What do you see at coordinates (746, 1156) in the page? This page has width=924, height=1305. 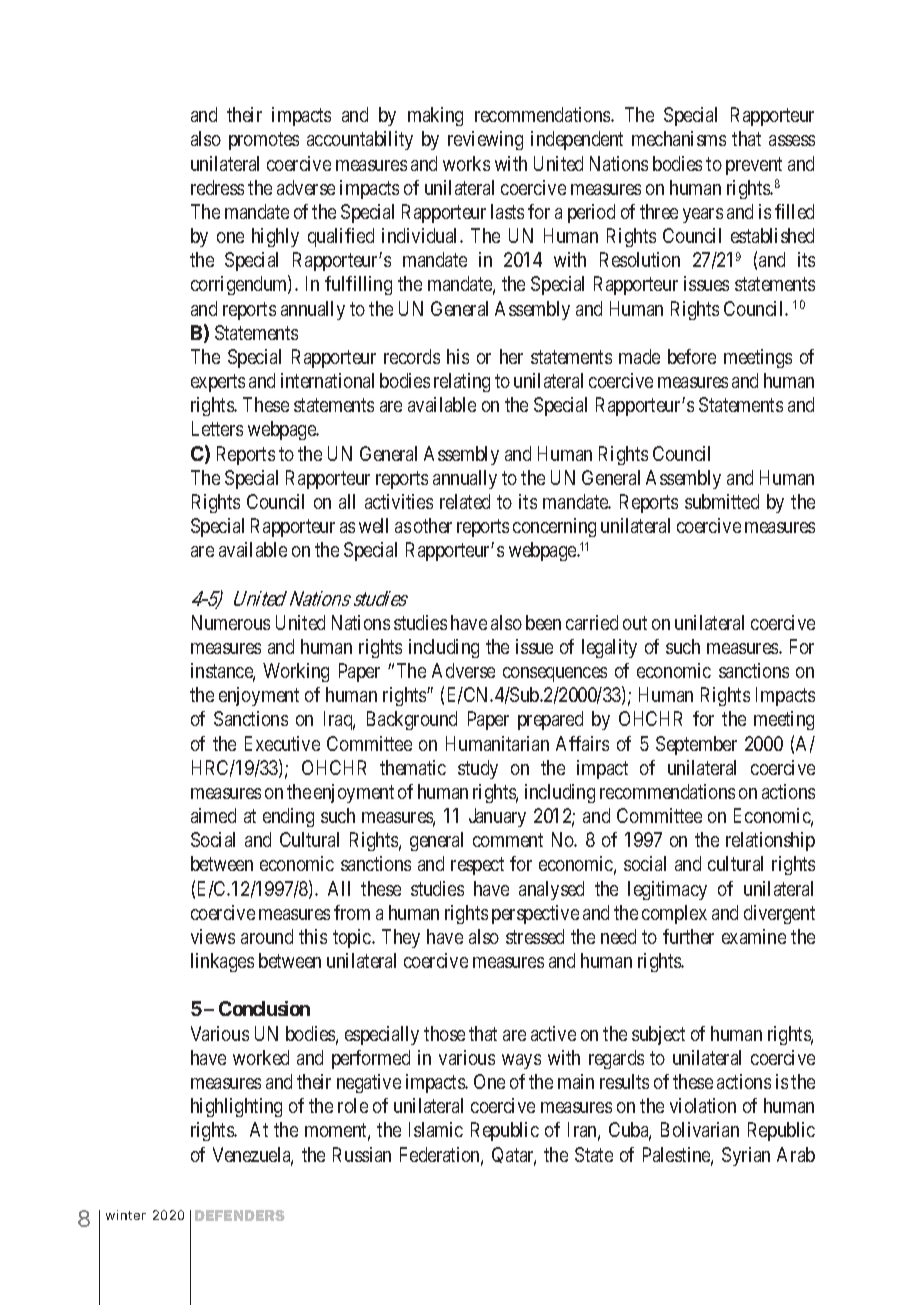 I see `Syrian` at bounding box center [746, 1156].
